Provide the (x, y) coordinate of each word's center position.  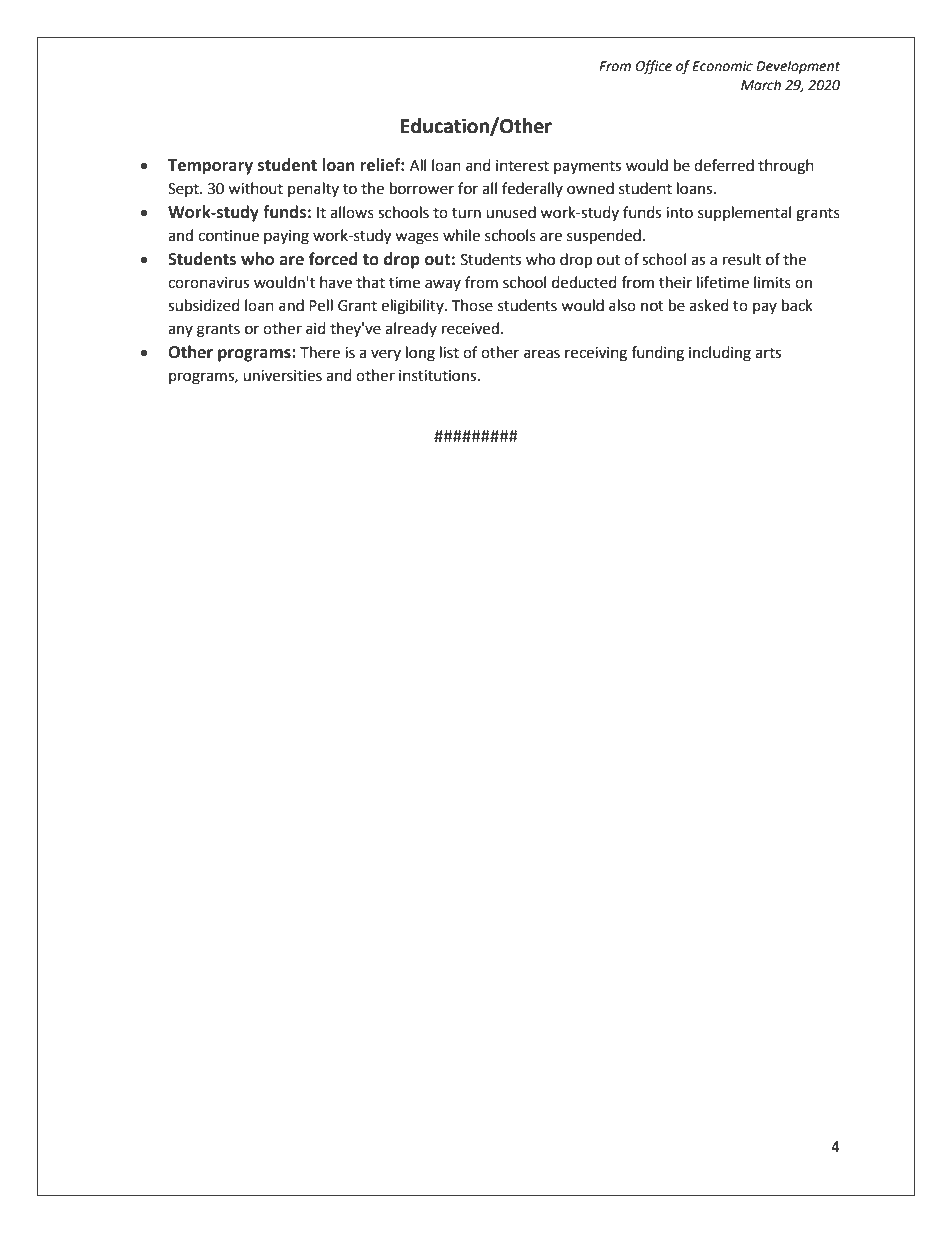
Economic (722, 66)
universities (282, 376)
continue (228, 236)
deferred (724, 165)
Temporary (210, 167)
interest (522, 166)
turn (466, 213)
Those (472, 305)
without (255, 188)
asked (709, 305)
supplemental (744, 213)
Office (653, 67)
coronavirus (208, 283)
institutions (439, 376)
